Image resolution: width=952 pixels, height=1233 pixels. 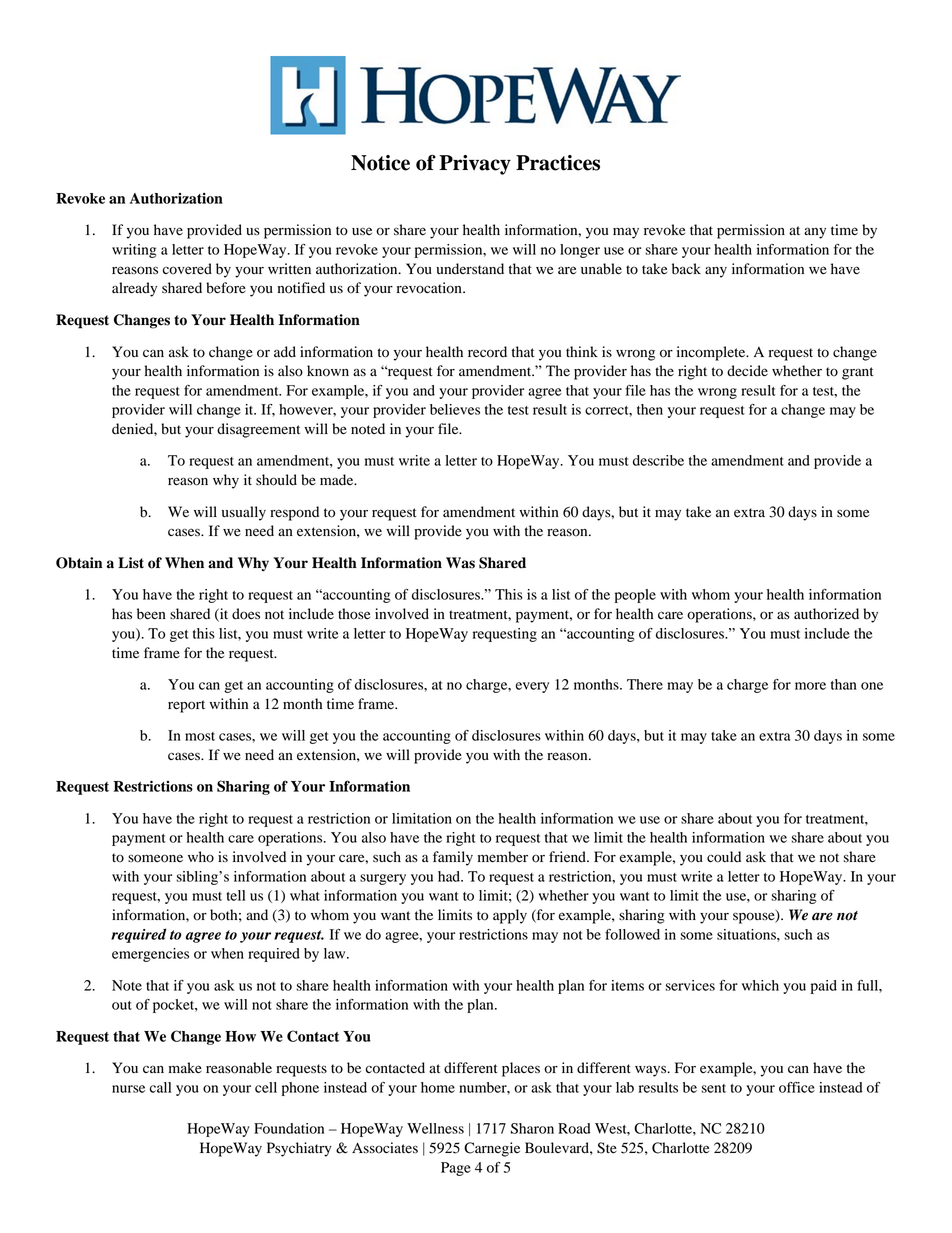 What do you see at coordinates (455, 409) in the screenshot?
I see `believes` at bounding box center [455, 409].
